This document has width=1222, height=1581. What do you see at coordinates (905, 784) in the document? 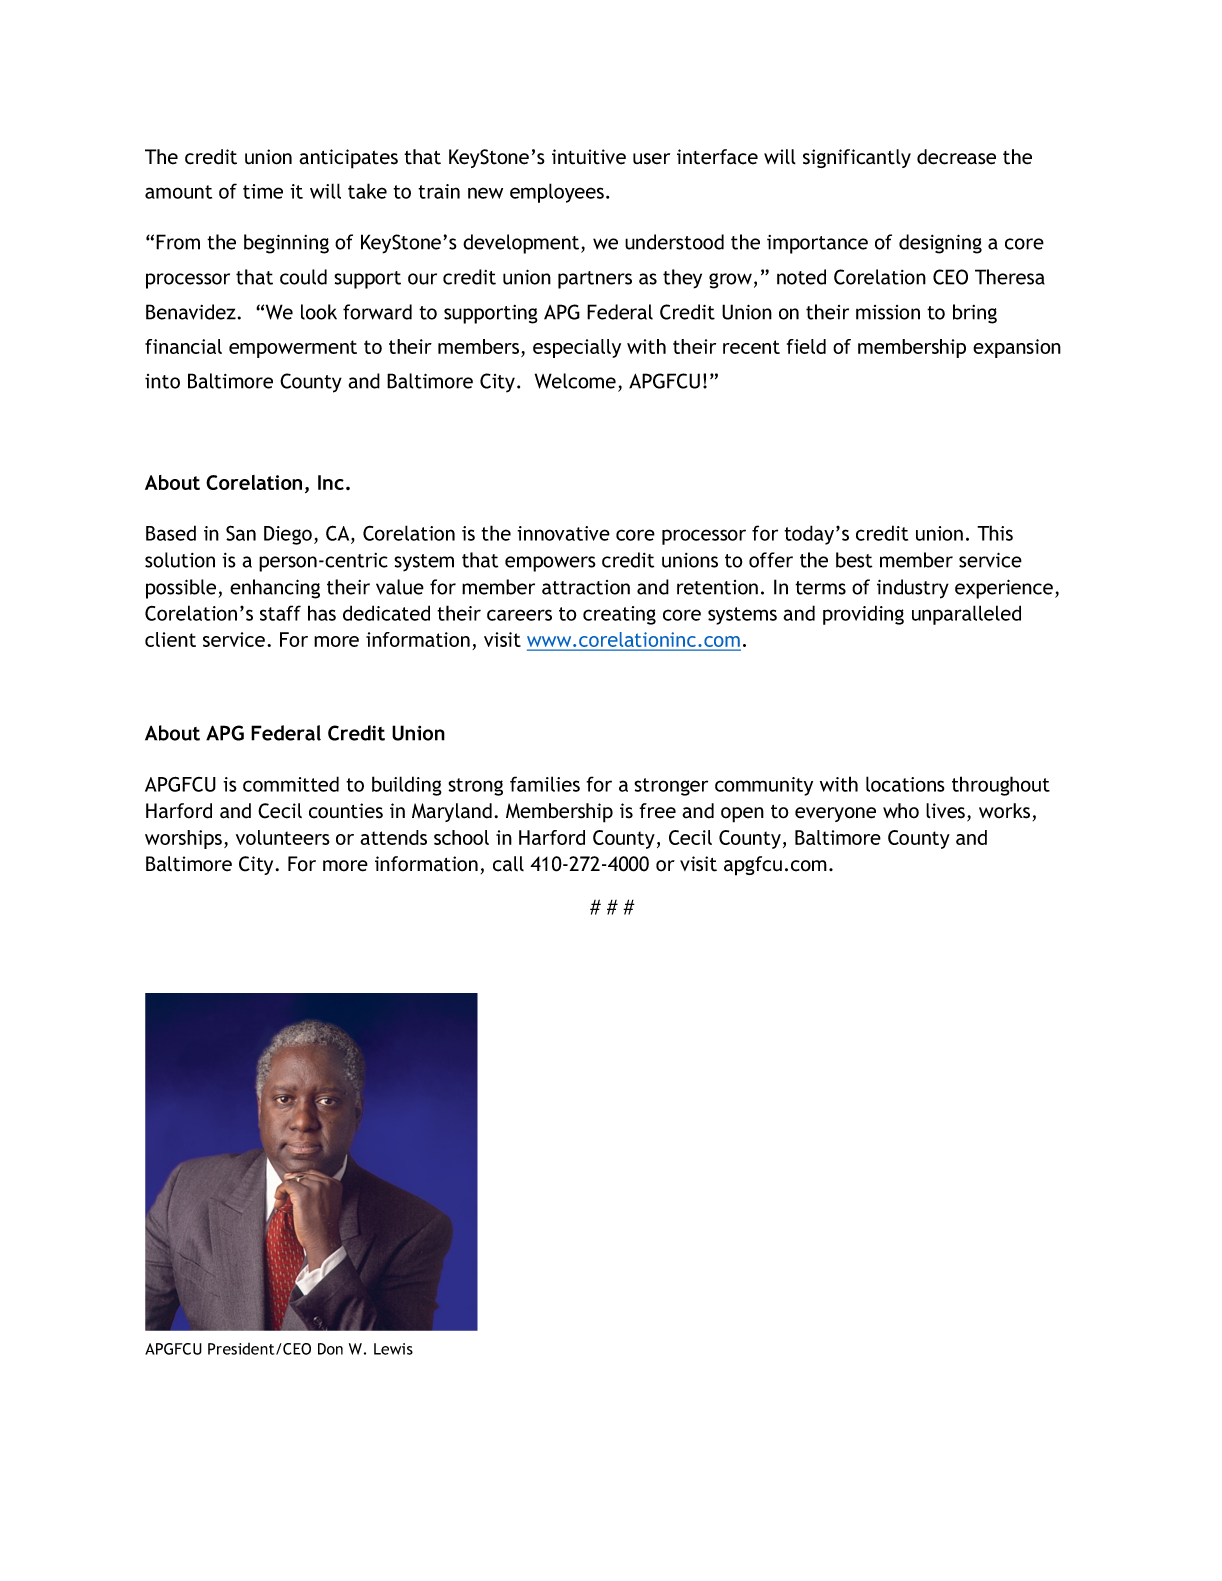
I see `locations` at bounding box center [905, 784].
